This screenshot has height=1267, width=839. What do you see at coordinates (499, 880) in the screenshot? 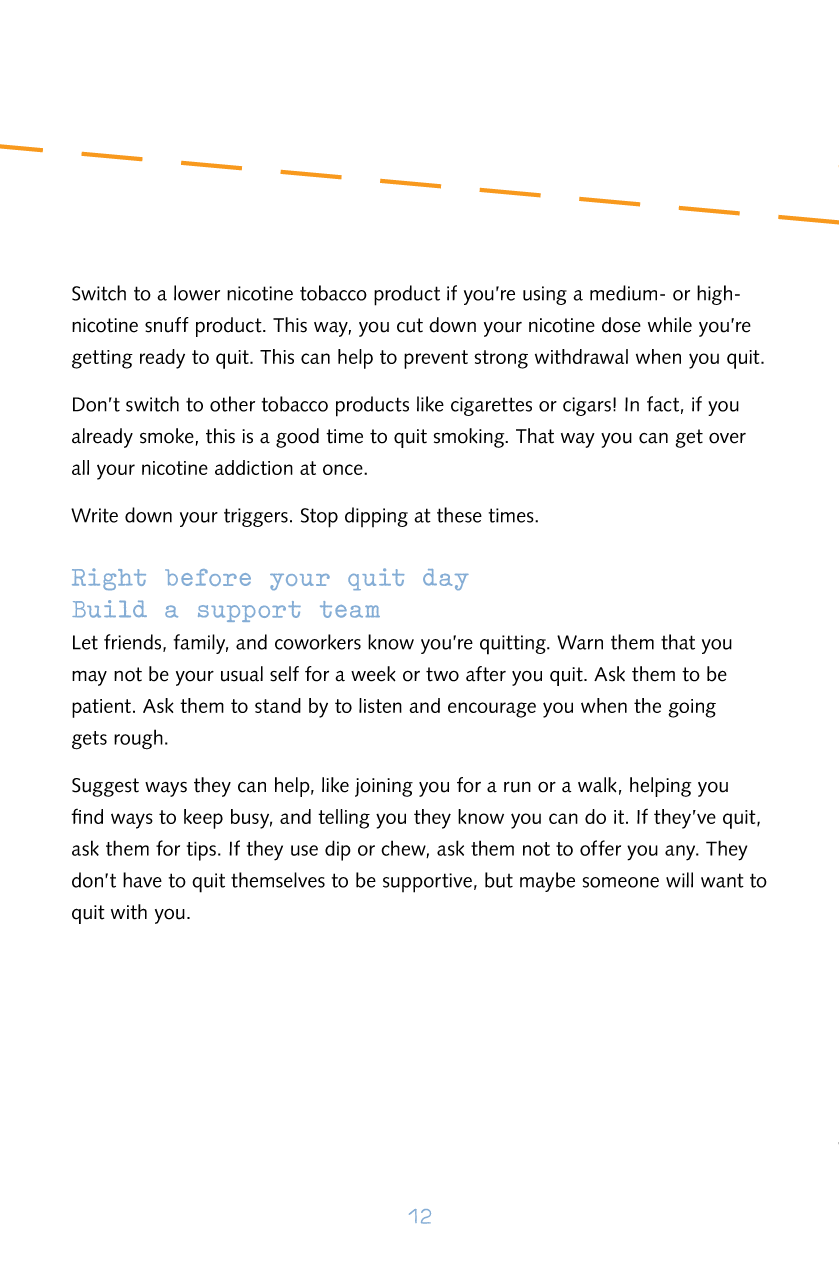
I see `but` at bounding box center [499, 880].
